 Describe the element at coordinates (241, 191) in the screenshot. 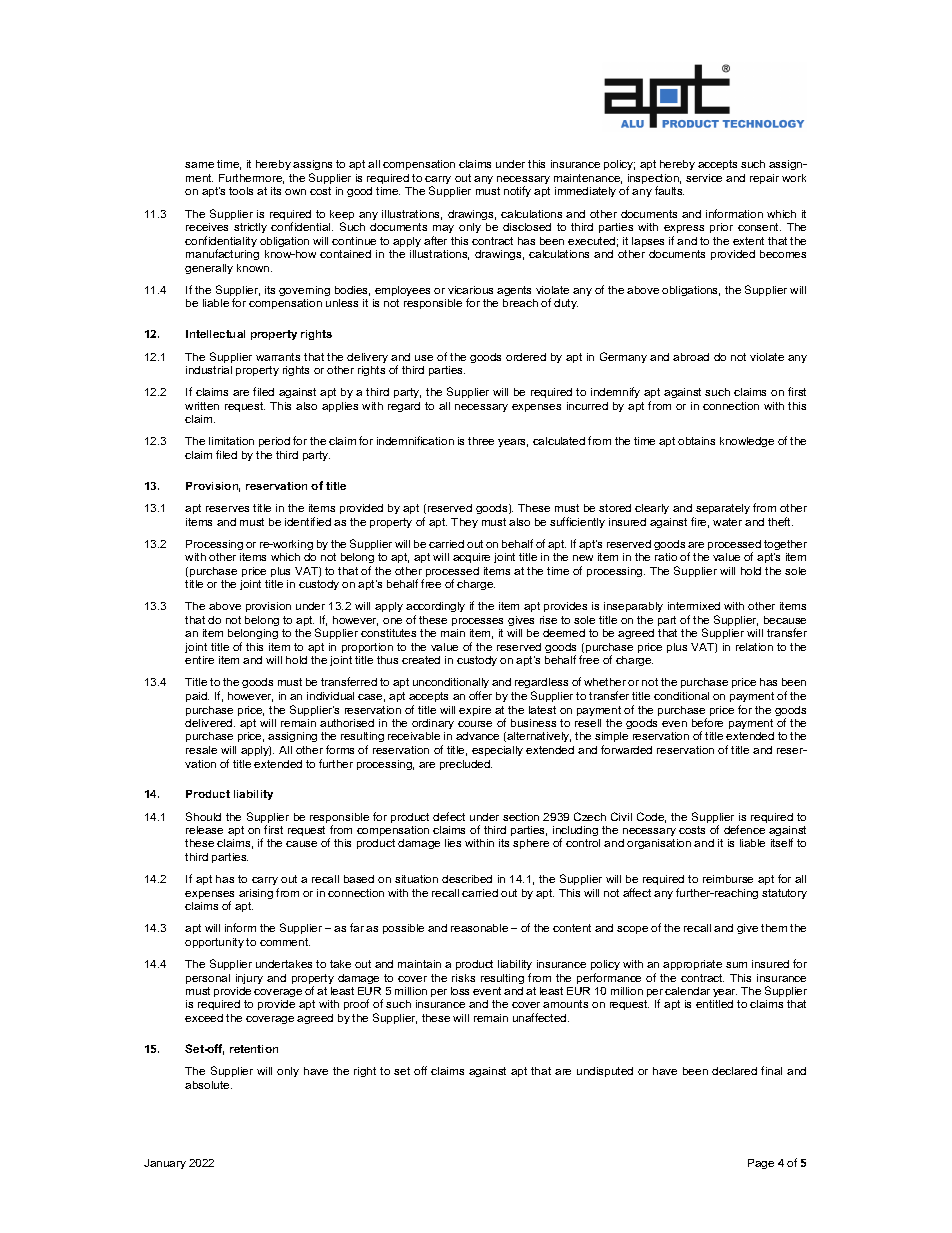

I see `tools` at that location.
